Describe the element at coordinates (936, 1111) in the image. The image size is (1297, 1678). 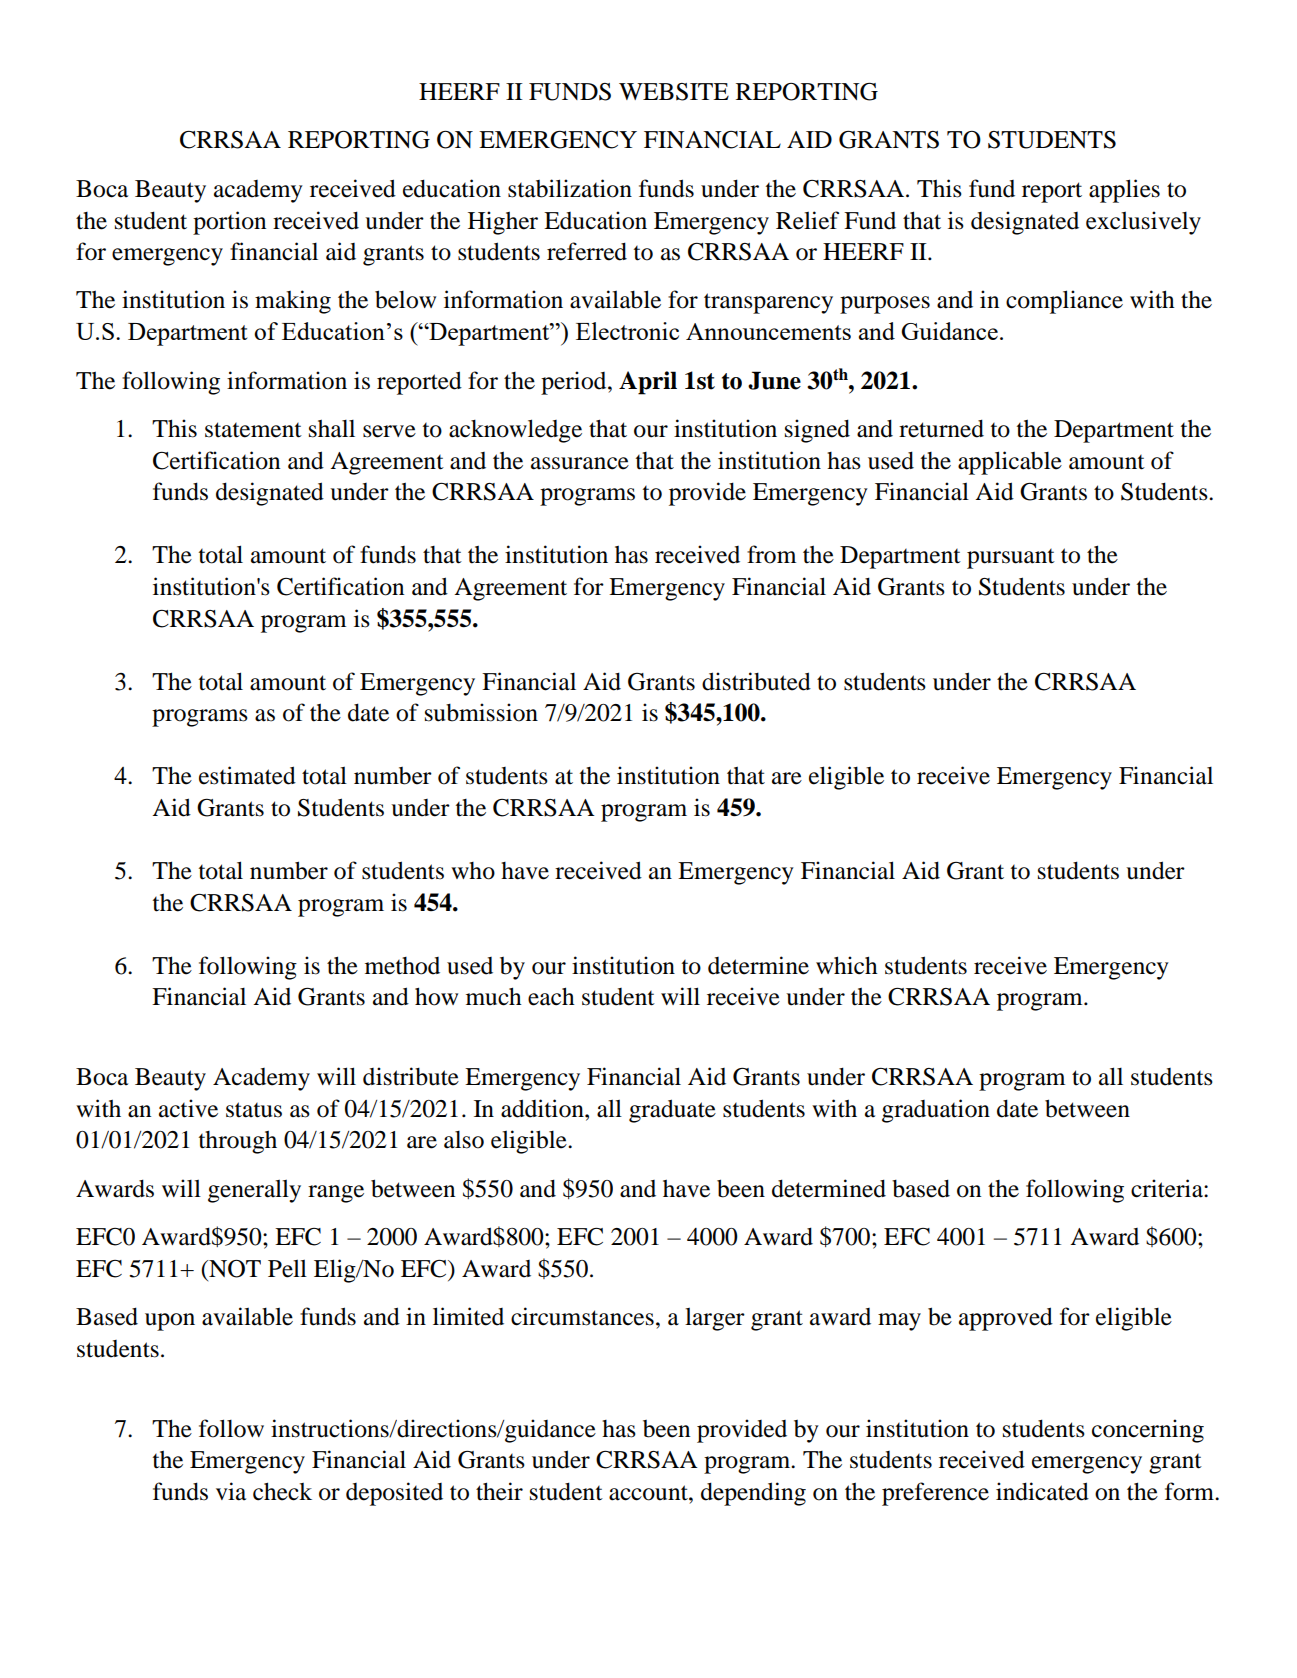
I see `graduation` at that location.
